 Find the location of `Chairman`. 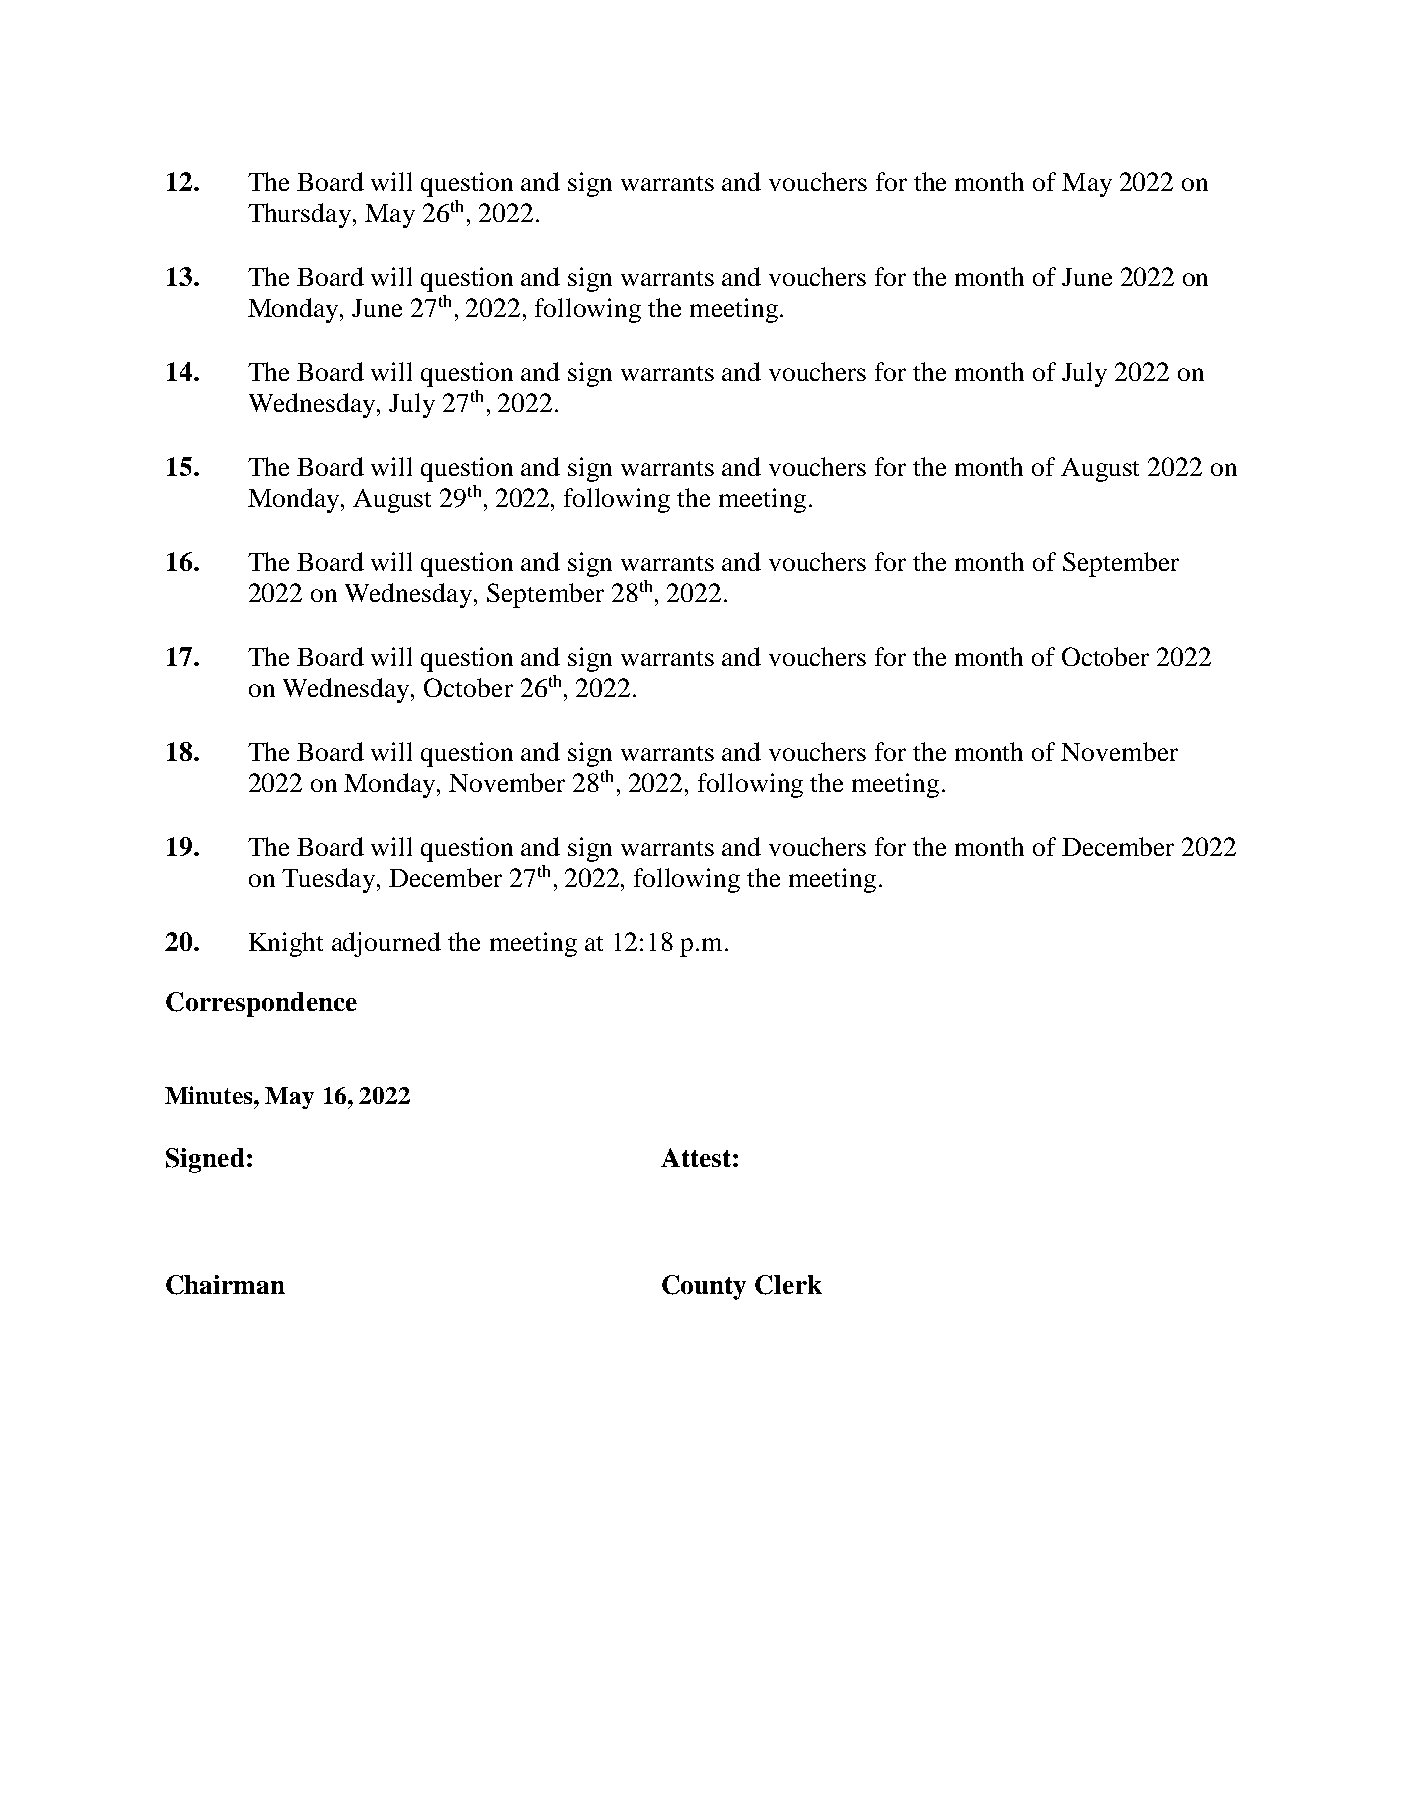

Chairman is located at coordinates (225, 1285).
